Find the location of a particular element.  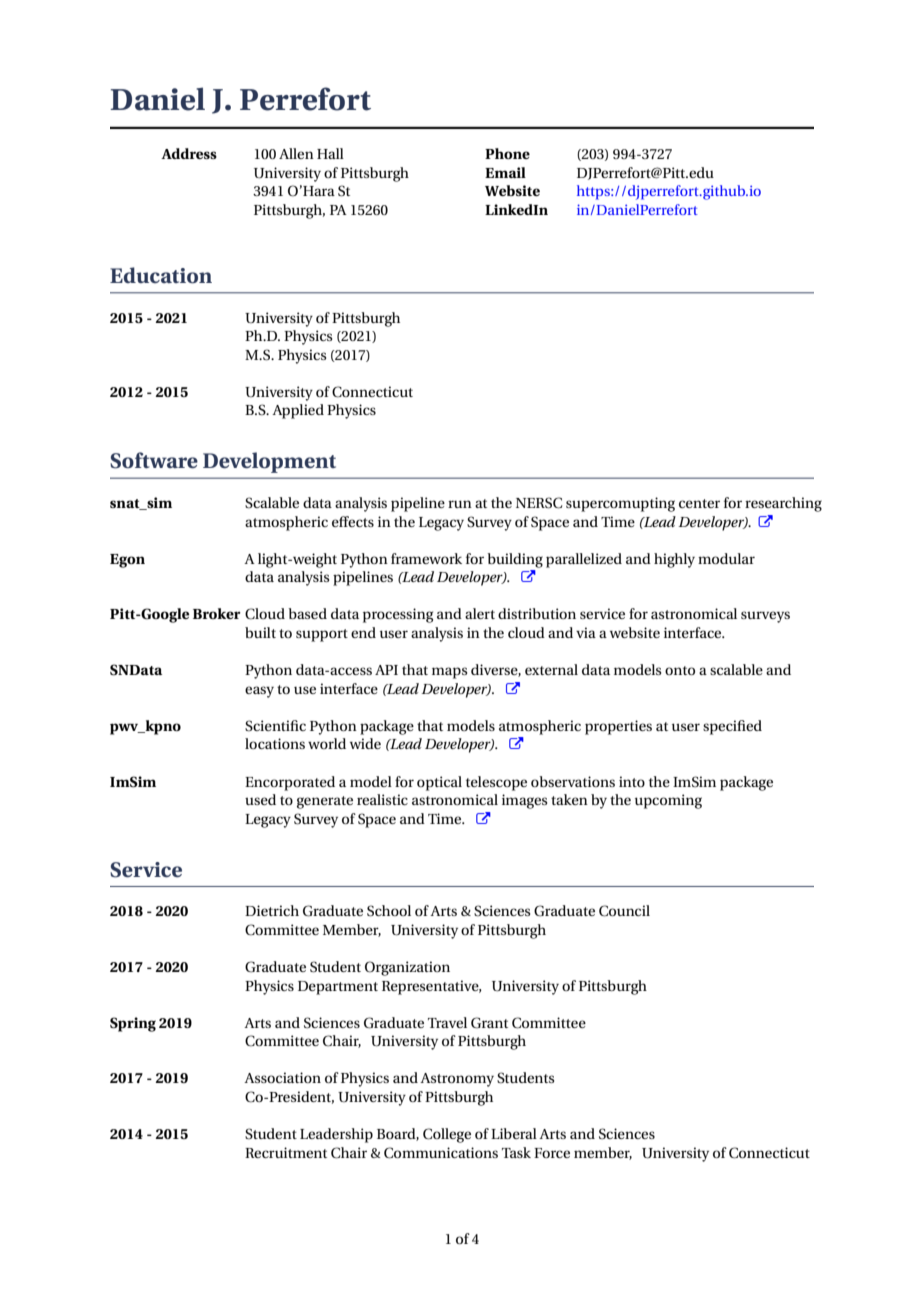

onto is located at coordinates (680, 670).
